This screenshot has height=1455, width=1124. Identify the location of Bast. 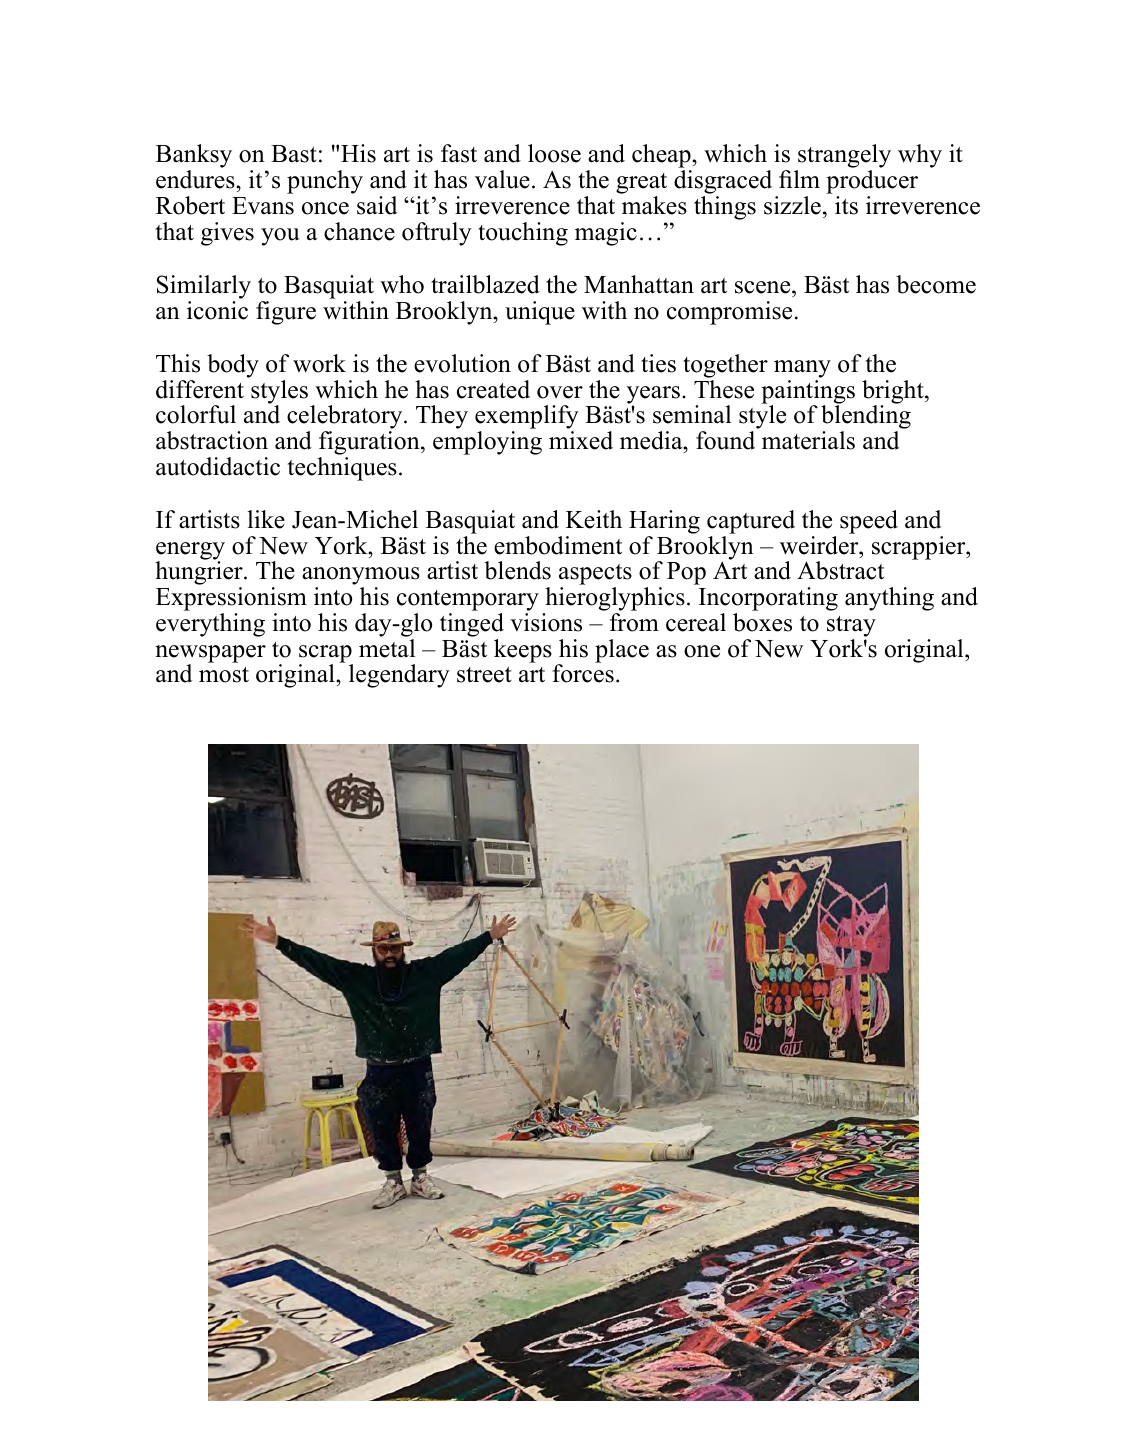
(294, 154).
